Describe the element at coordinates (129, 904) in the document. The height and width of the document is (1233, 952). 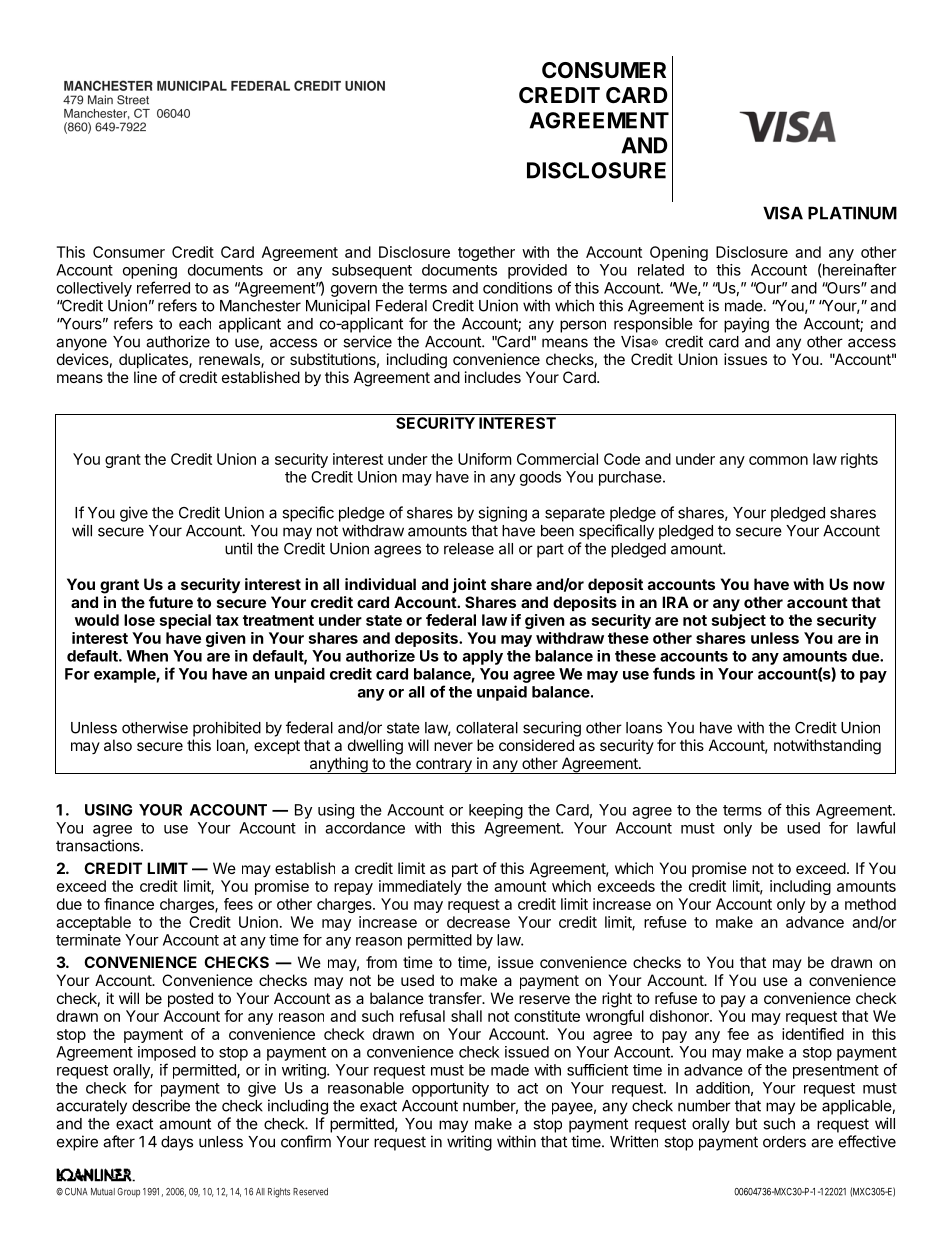
I see `finance` at that location.
